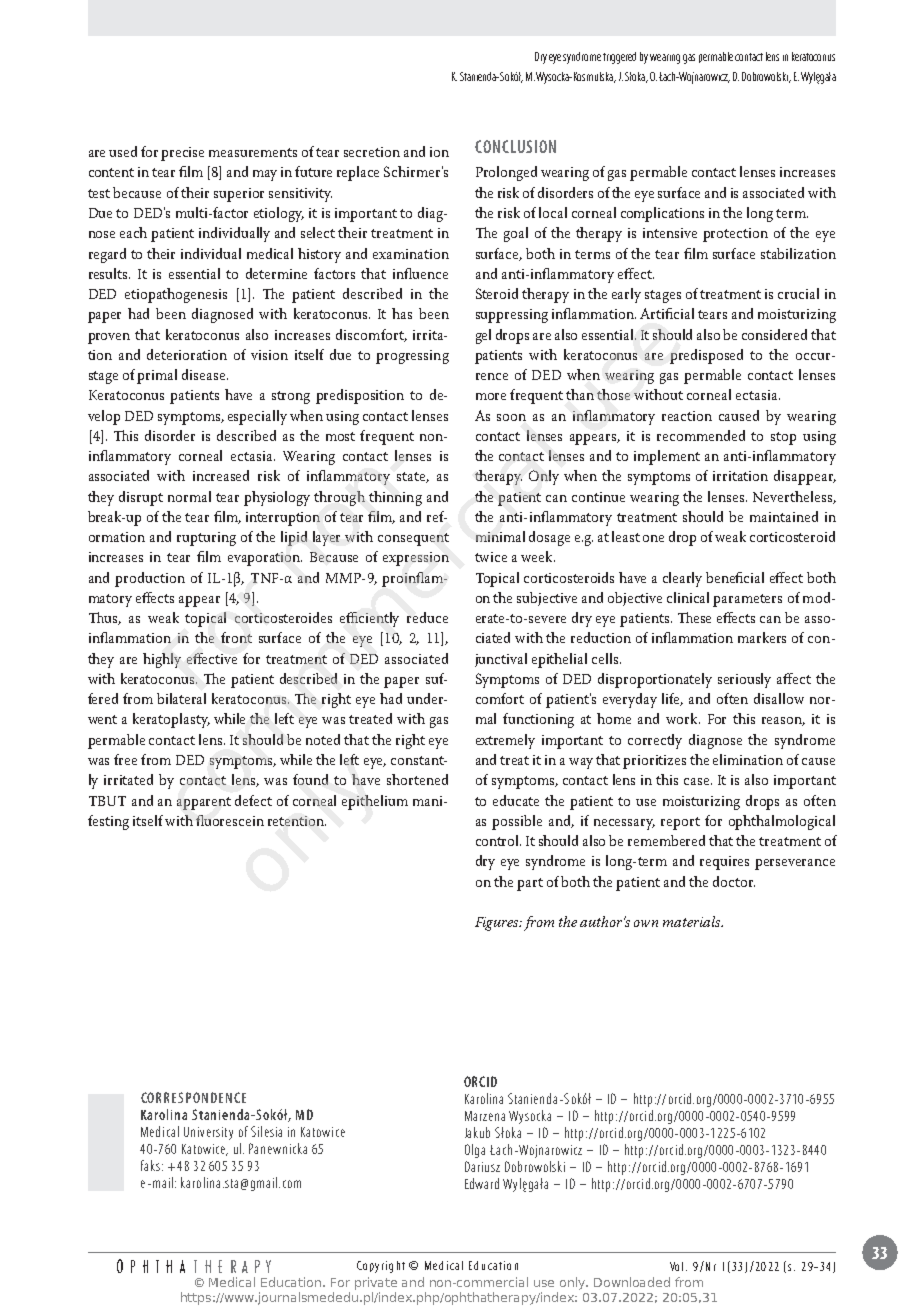  What do you see at coordinates (358, 173) in the screenshot?
I see `replace` at bounding box center [358, 173].
